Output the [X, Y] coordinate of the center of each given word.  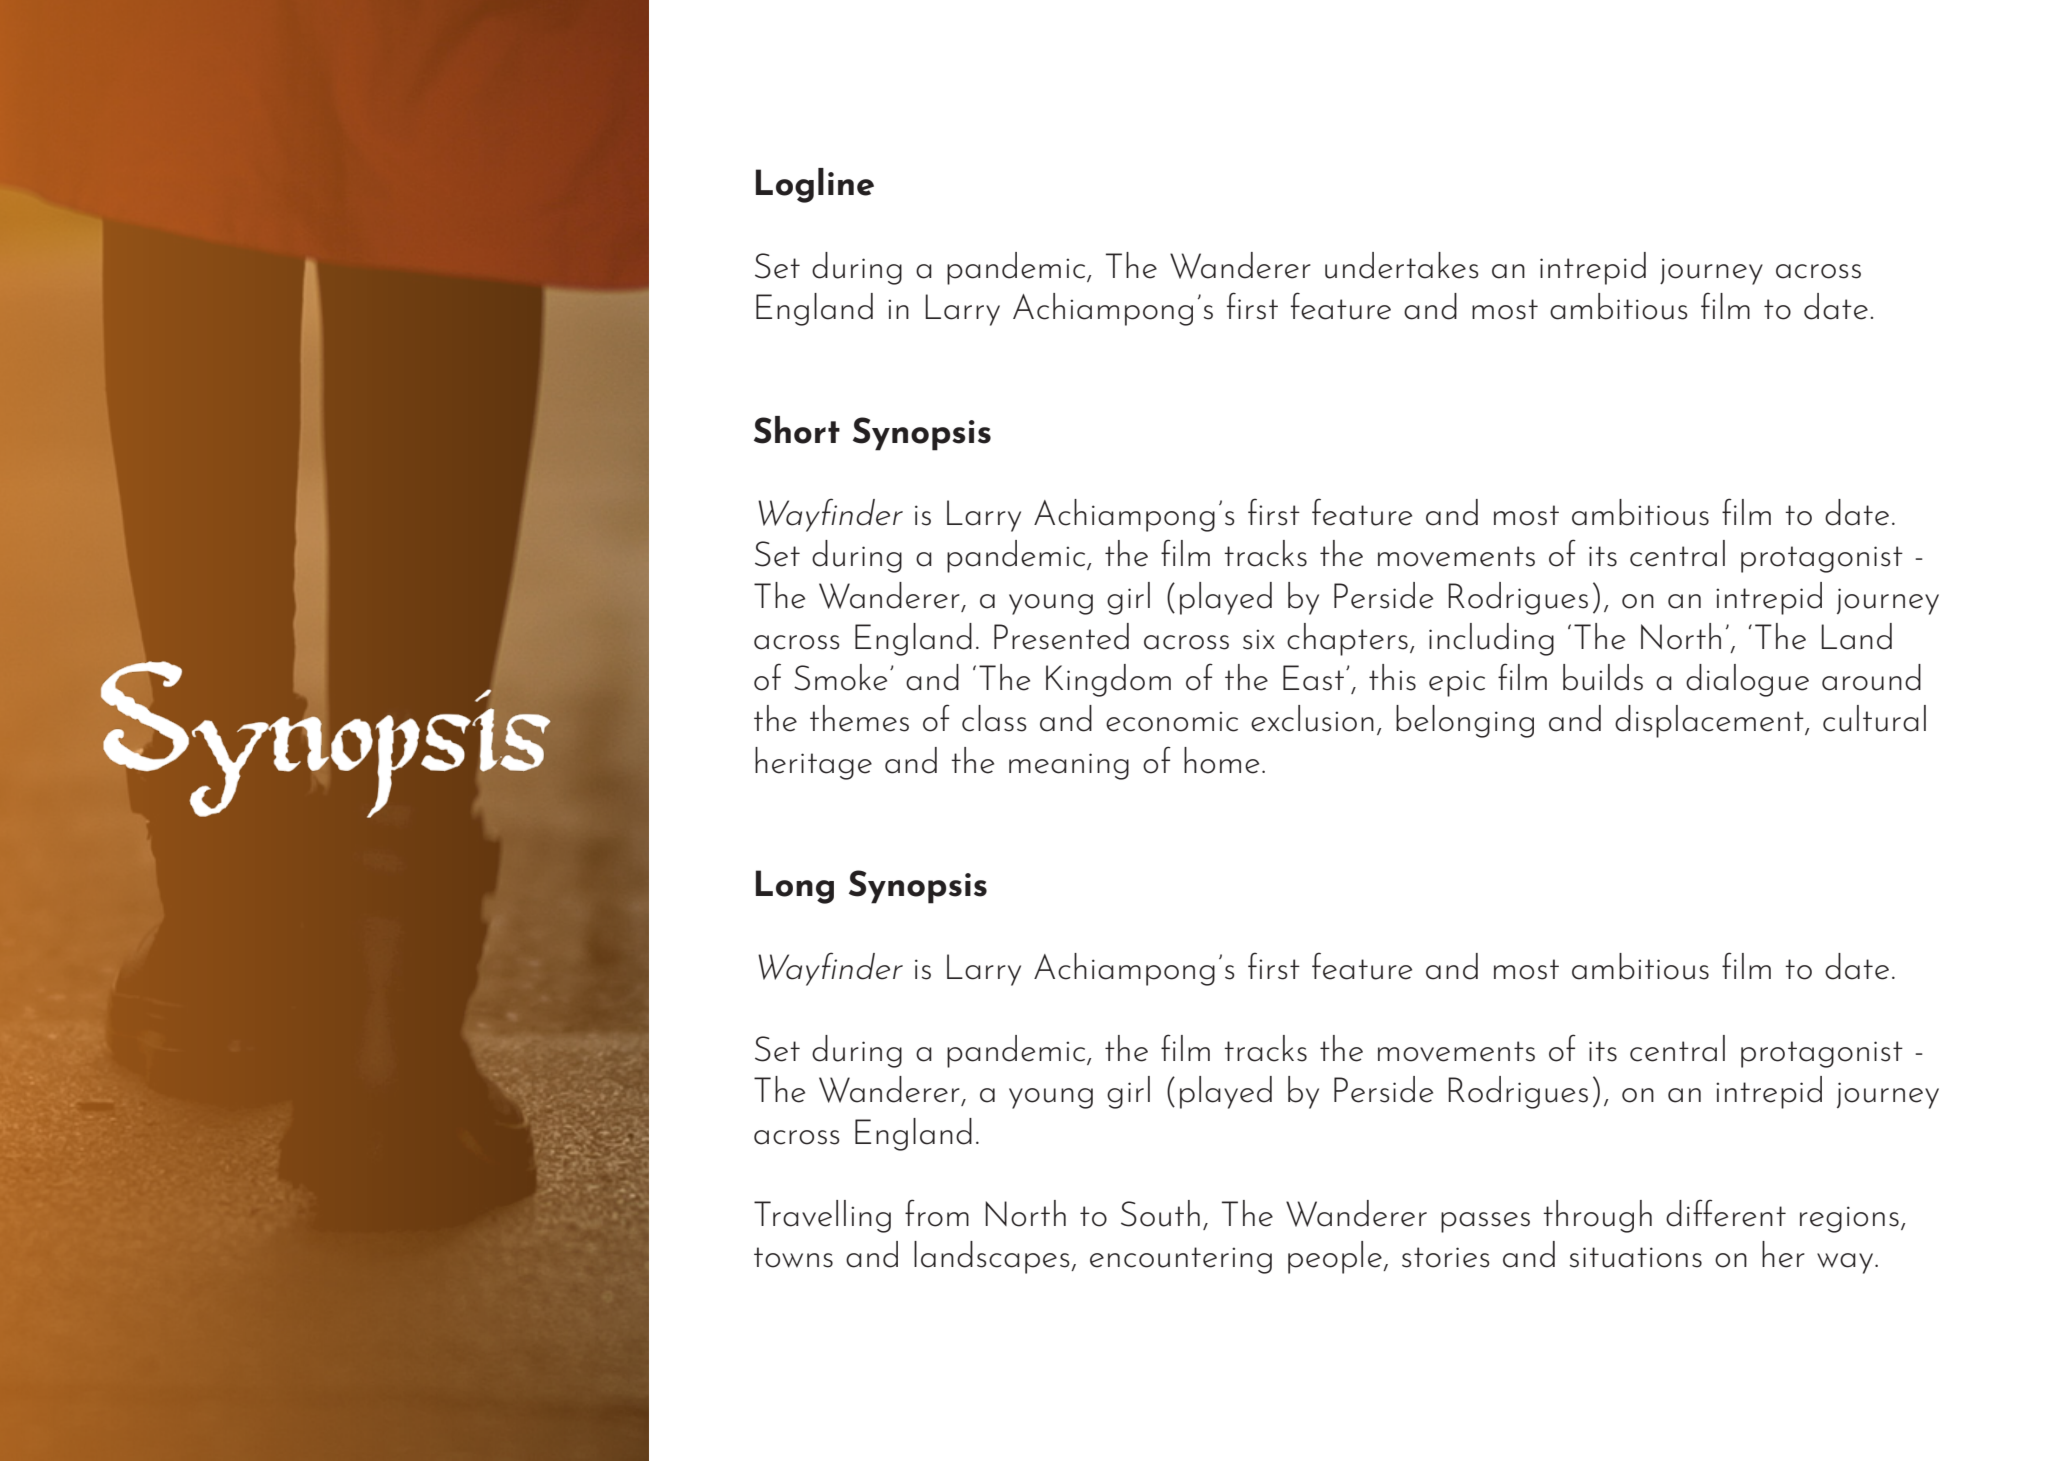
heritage [813, 763]
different [1726, 1213]
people [1336, 1257]
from [937, 1213]
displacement [1710, 721]
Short [797, 430]
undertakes [1402, 265]
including [1491, 639]
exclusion [1312, 718]
